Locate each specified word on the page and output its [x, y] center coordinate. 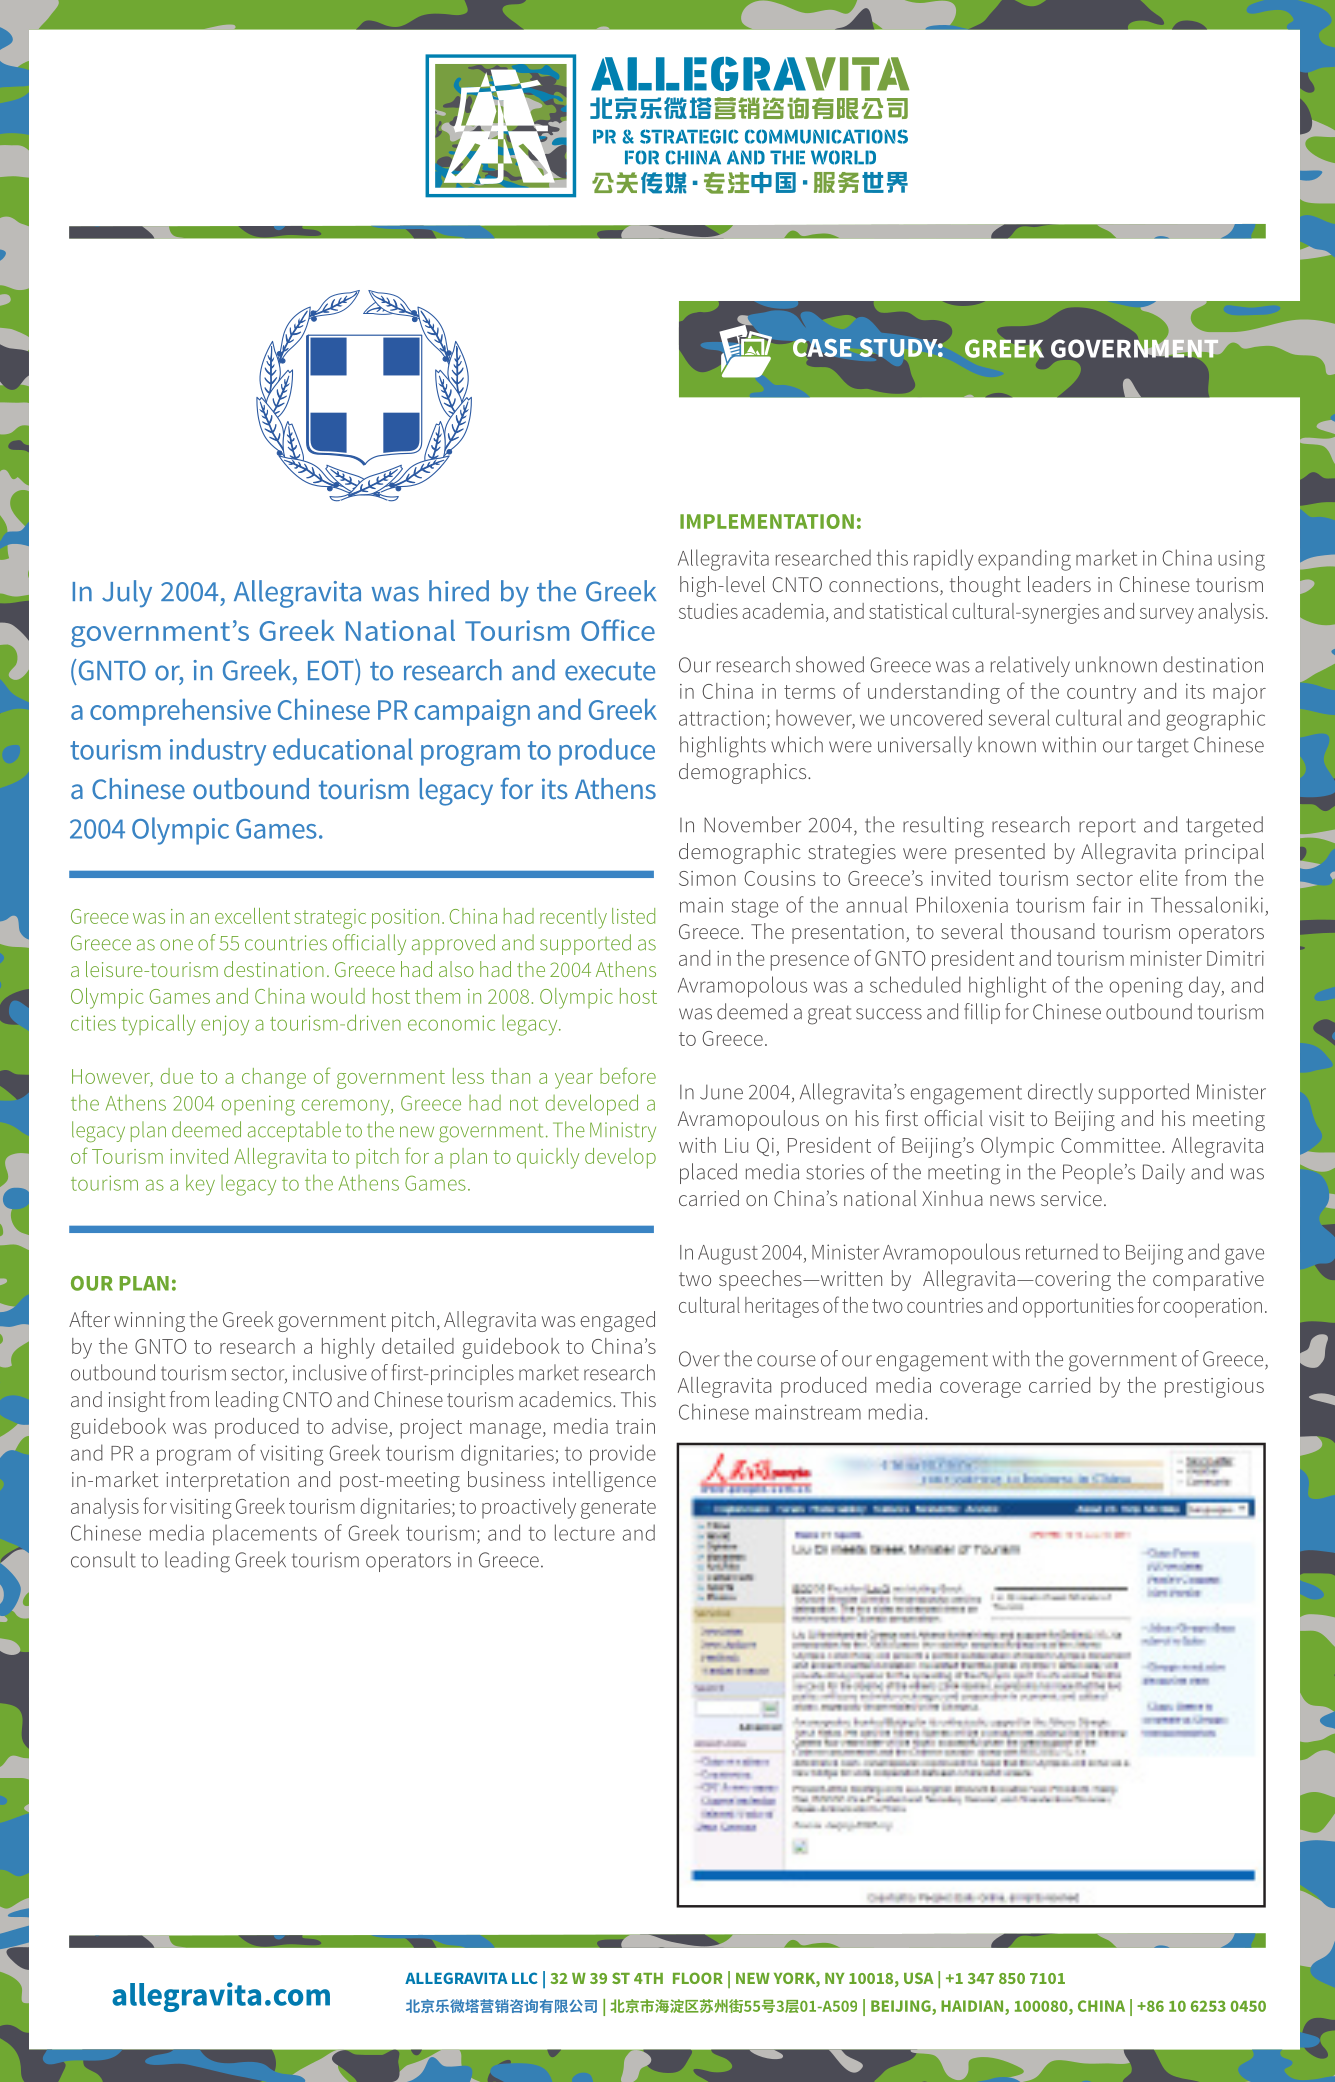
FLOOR [698, 1978]
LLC [525, 1978]
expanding [1024, 560]
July [127, 594]
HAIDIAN [972, 2006]
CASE [822, 348]
